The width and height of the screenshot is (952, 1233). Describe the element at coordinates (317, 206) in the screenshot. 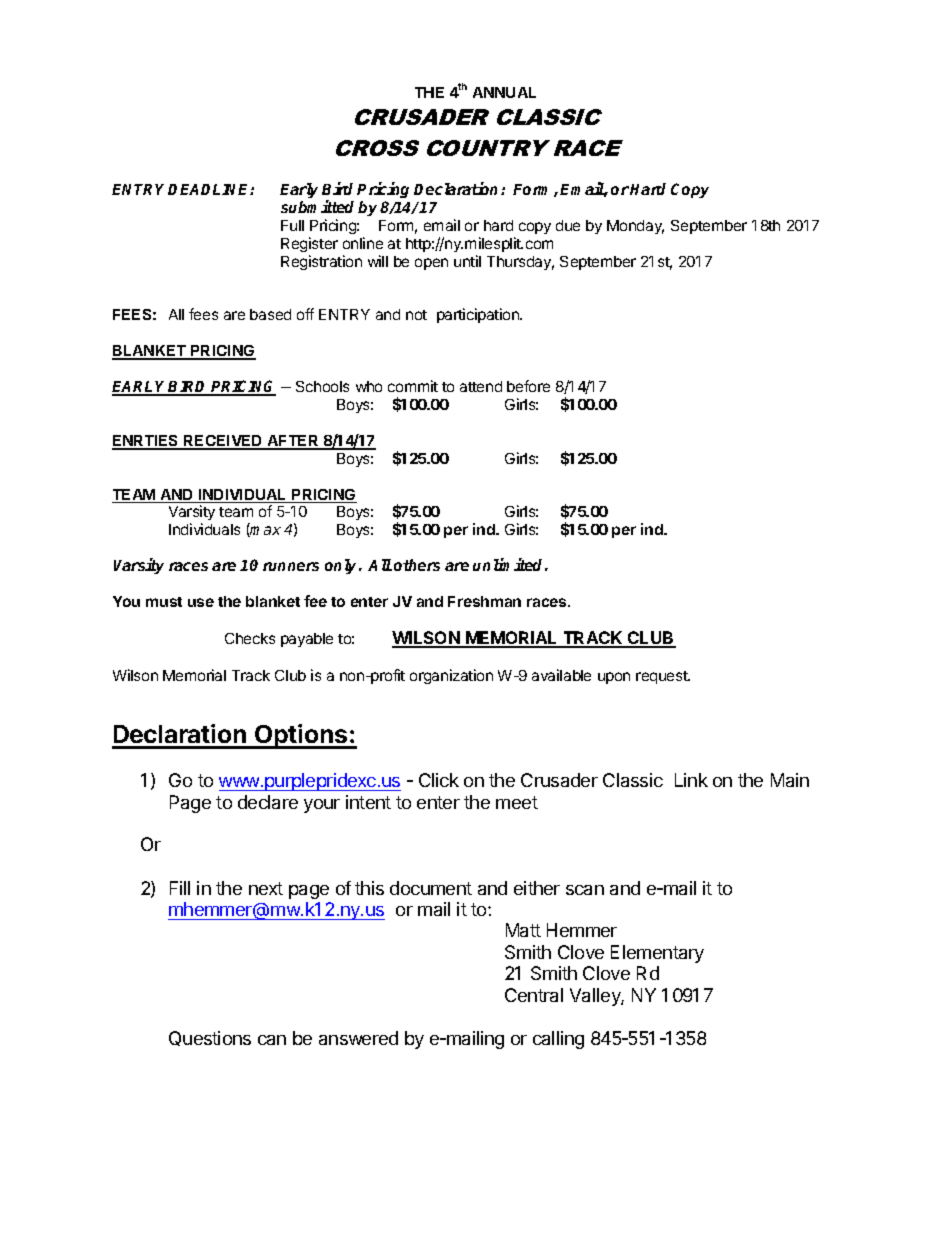

I see `submitted` at that location.
